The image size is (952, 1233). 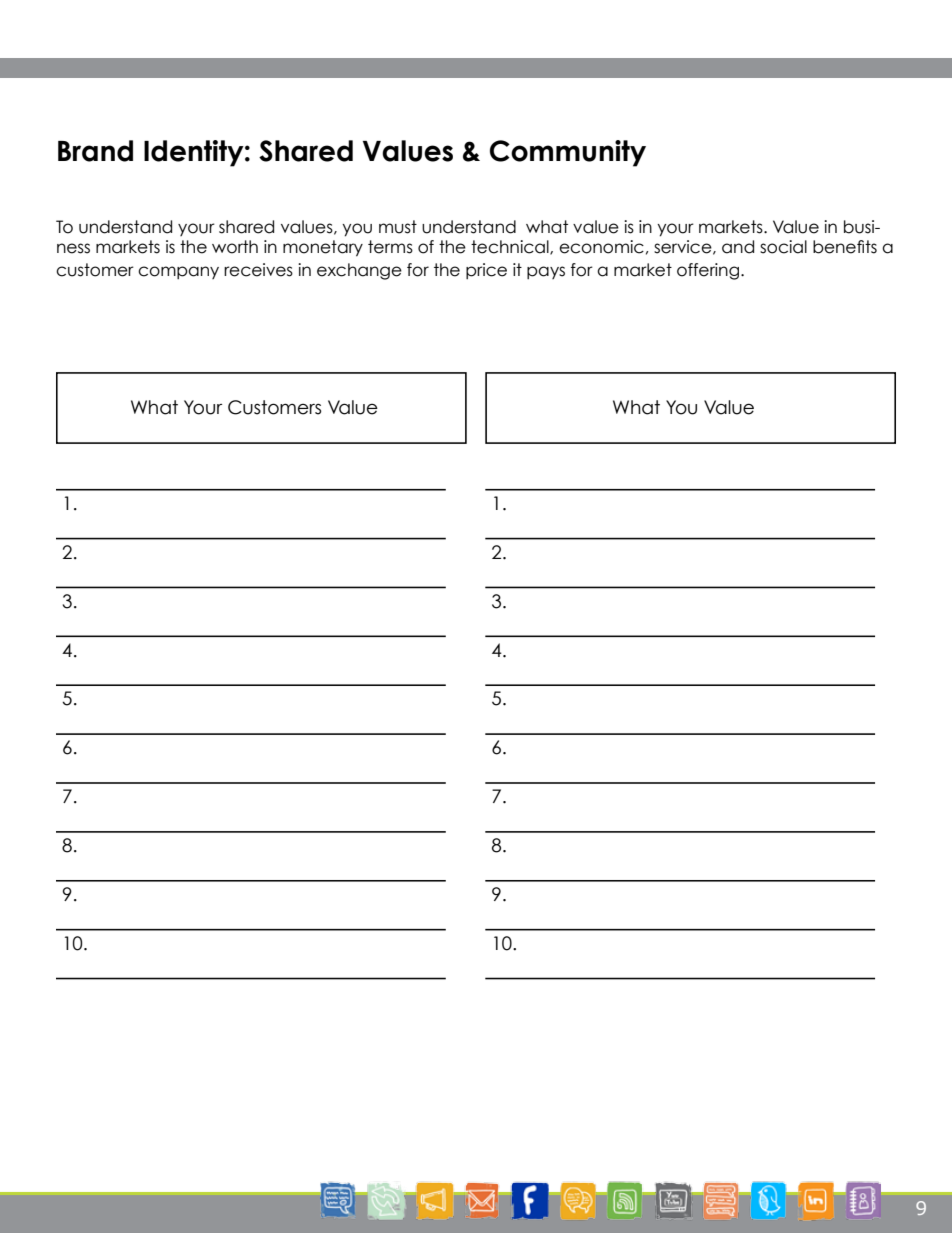 What do you see at coordinates (783, 247) in the screenshot?
I see `social` at bounding box center [783, 247].
